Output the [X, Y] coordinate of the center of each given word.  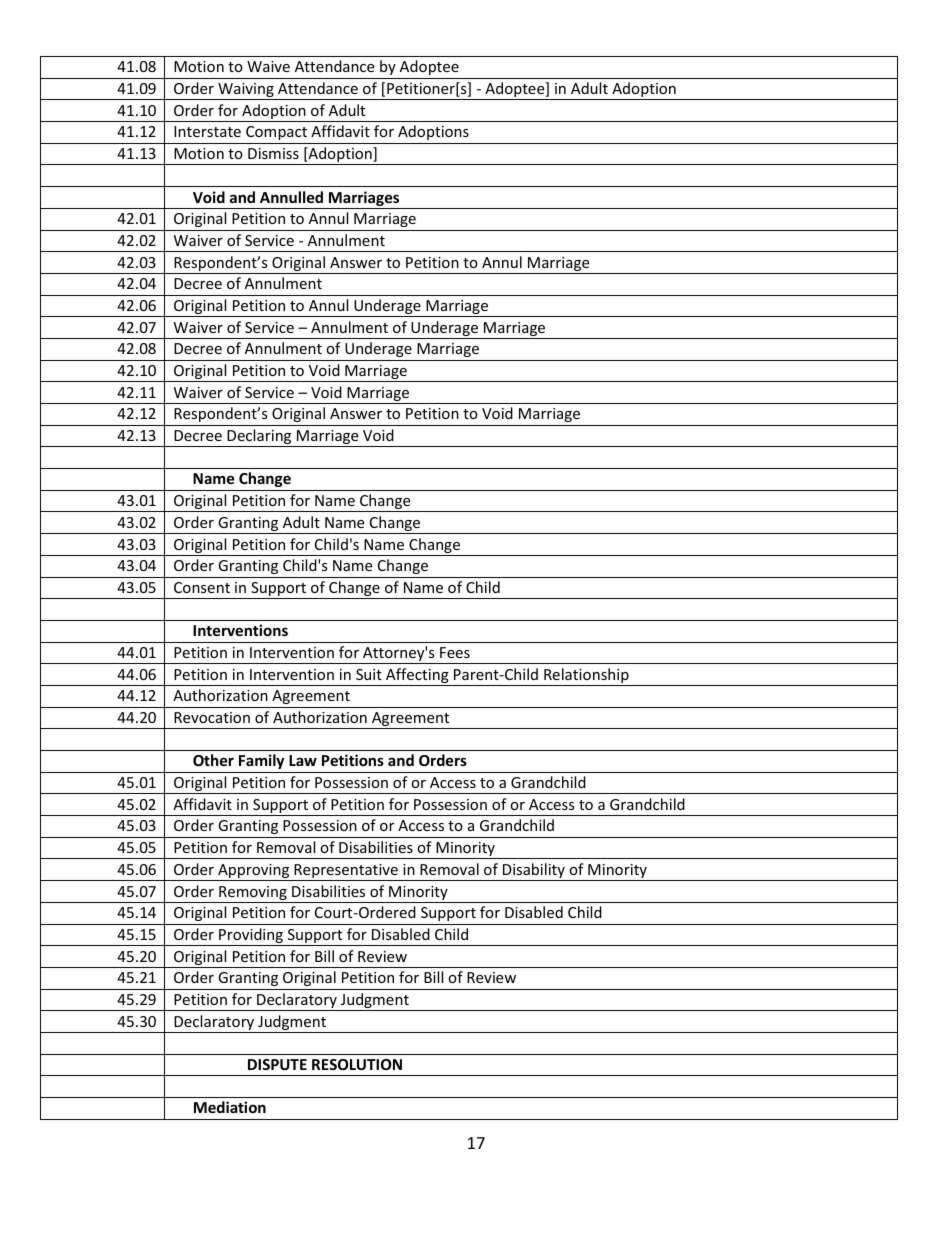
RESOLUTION [357, 1064]
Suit [369, 674]
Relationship [586, 677]
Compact [276, 133]
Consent [202, 587]
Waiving [246, 91]
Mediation [230, 1107]
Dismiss [273, 153]
